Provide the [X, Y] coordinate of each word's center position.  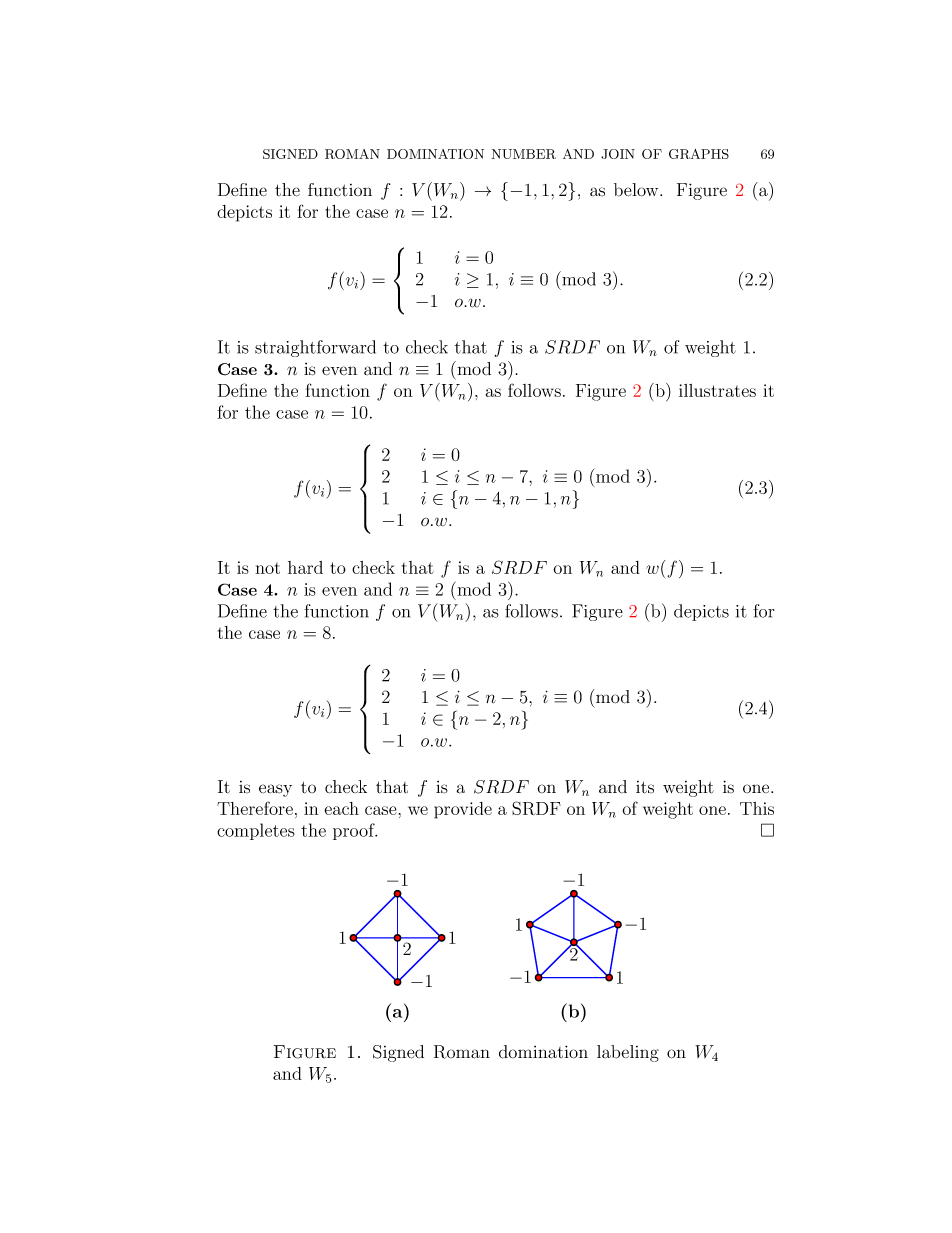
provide [463, 810]
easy [275, 790]
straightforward [315, 348]
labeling [628, 1053]
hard [305, 567]
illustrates [717, 390]
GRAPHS [699, 154]
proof [355, 831]
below [637, 190]
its [645, 787]
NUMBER [523, 154]
